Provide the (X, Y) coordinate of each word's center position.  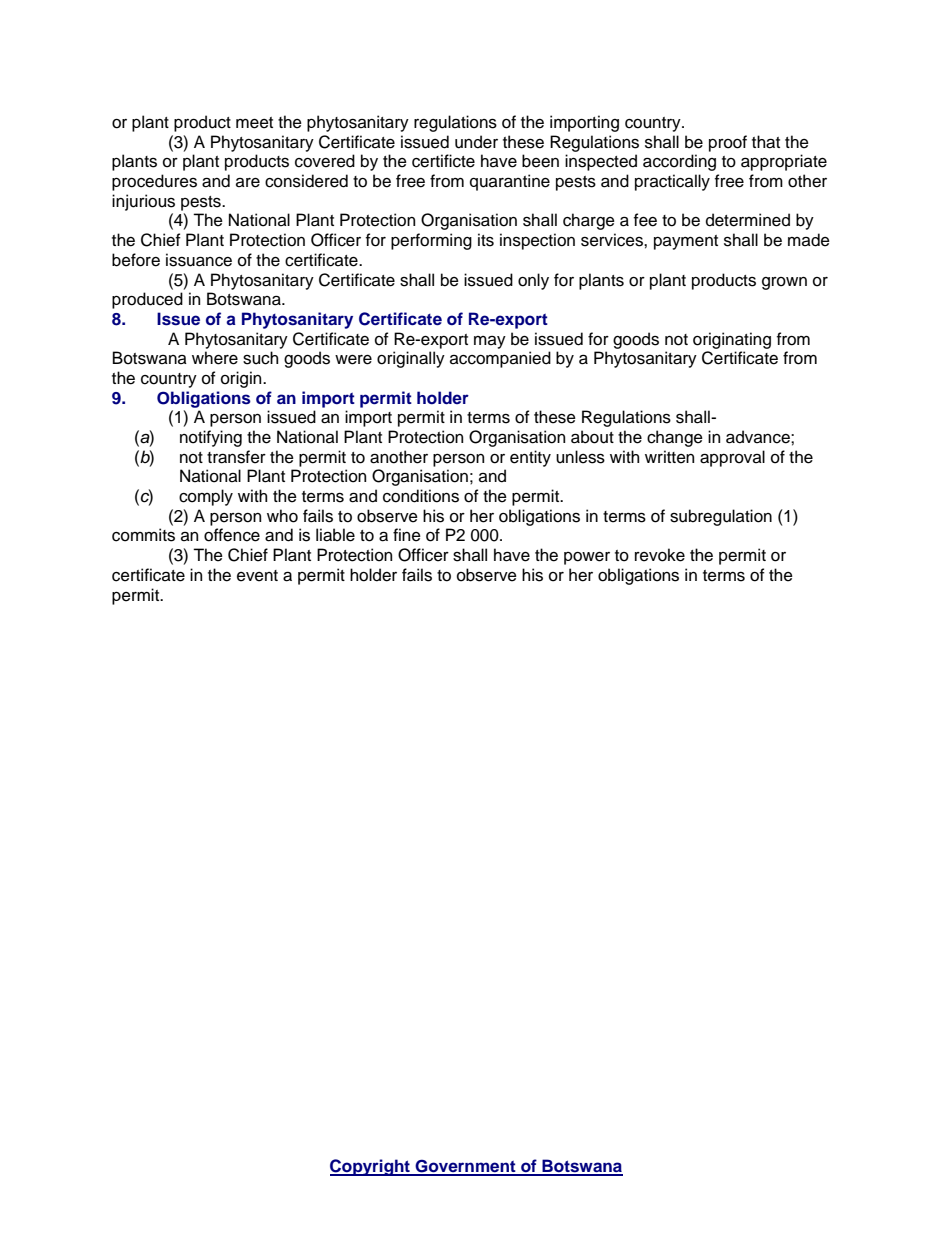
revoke (660, 555)
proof (728, 143)
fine (407, 535)
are (248, 183)
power (587, 558)
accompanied (500, 359)
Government (465, 1167)
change (675, 438)
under (476, 142)
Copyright (371, 1167)
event (257, 576)
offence (232, 535)
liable (335, 535)
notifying (211, 438)
